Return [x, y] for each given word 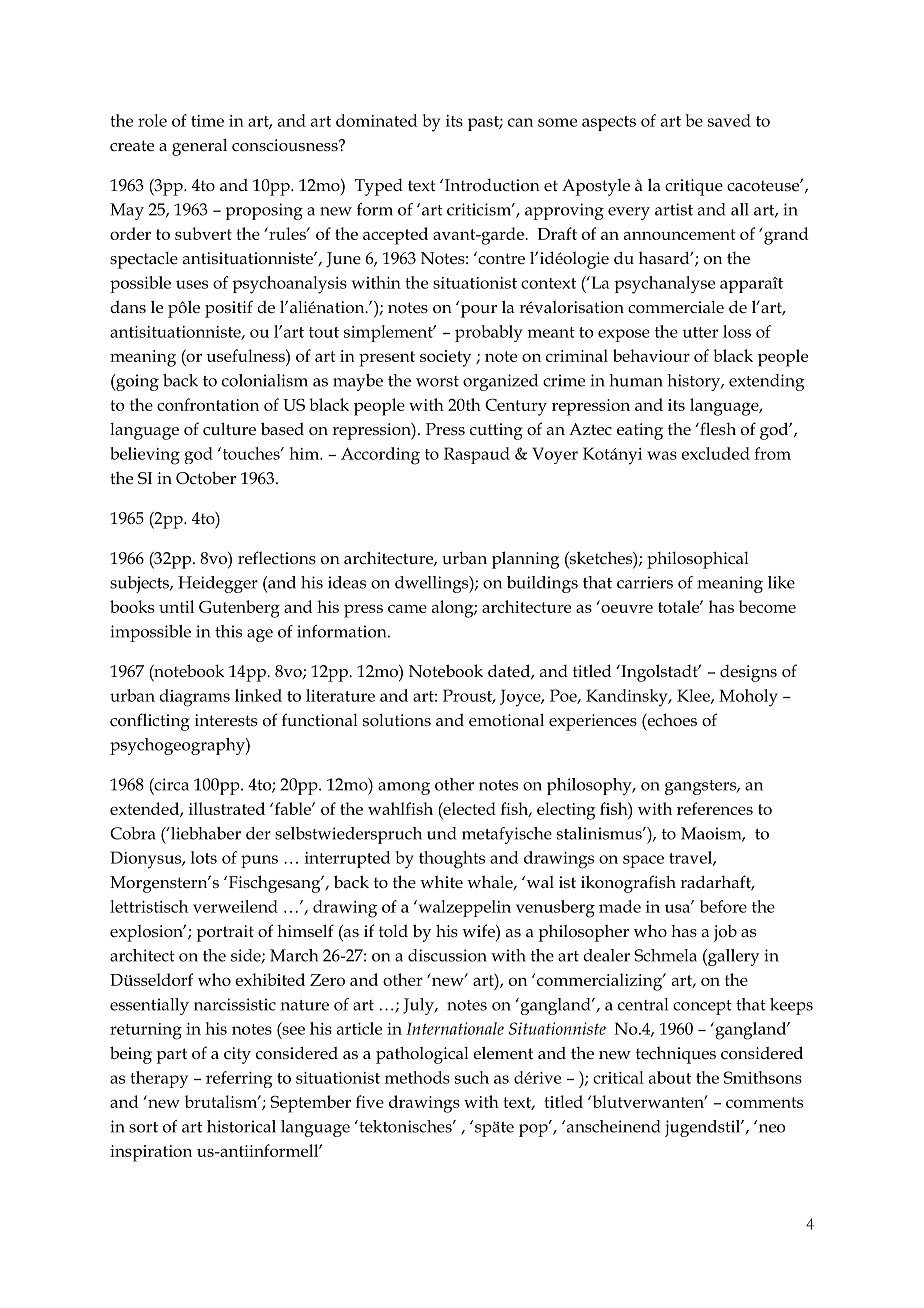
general [199, 147]
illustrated [227, 808]
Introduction [492, 185]
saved [729, 120]
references [715, 808]
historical [241, 1126]
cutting [496, 431]
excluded [715, 453]
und [441, 833]
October [206, 478]
